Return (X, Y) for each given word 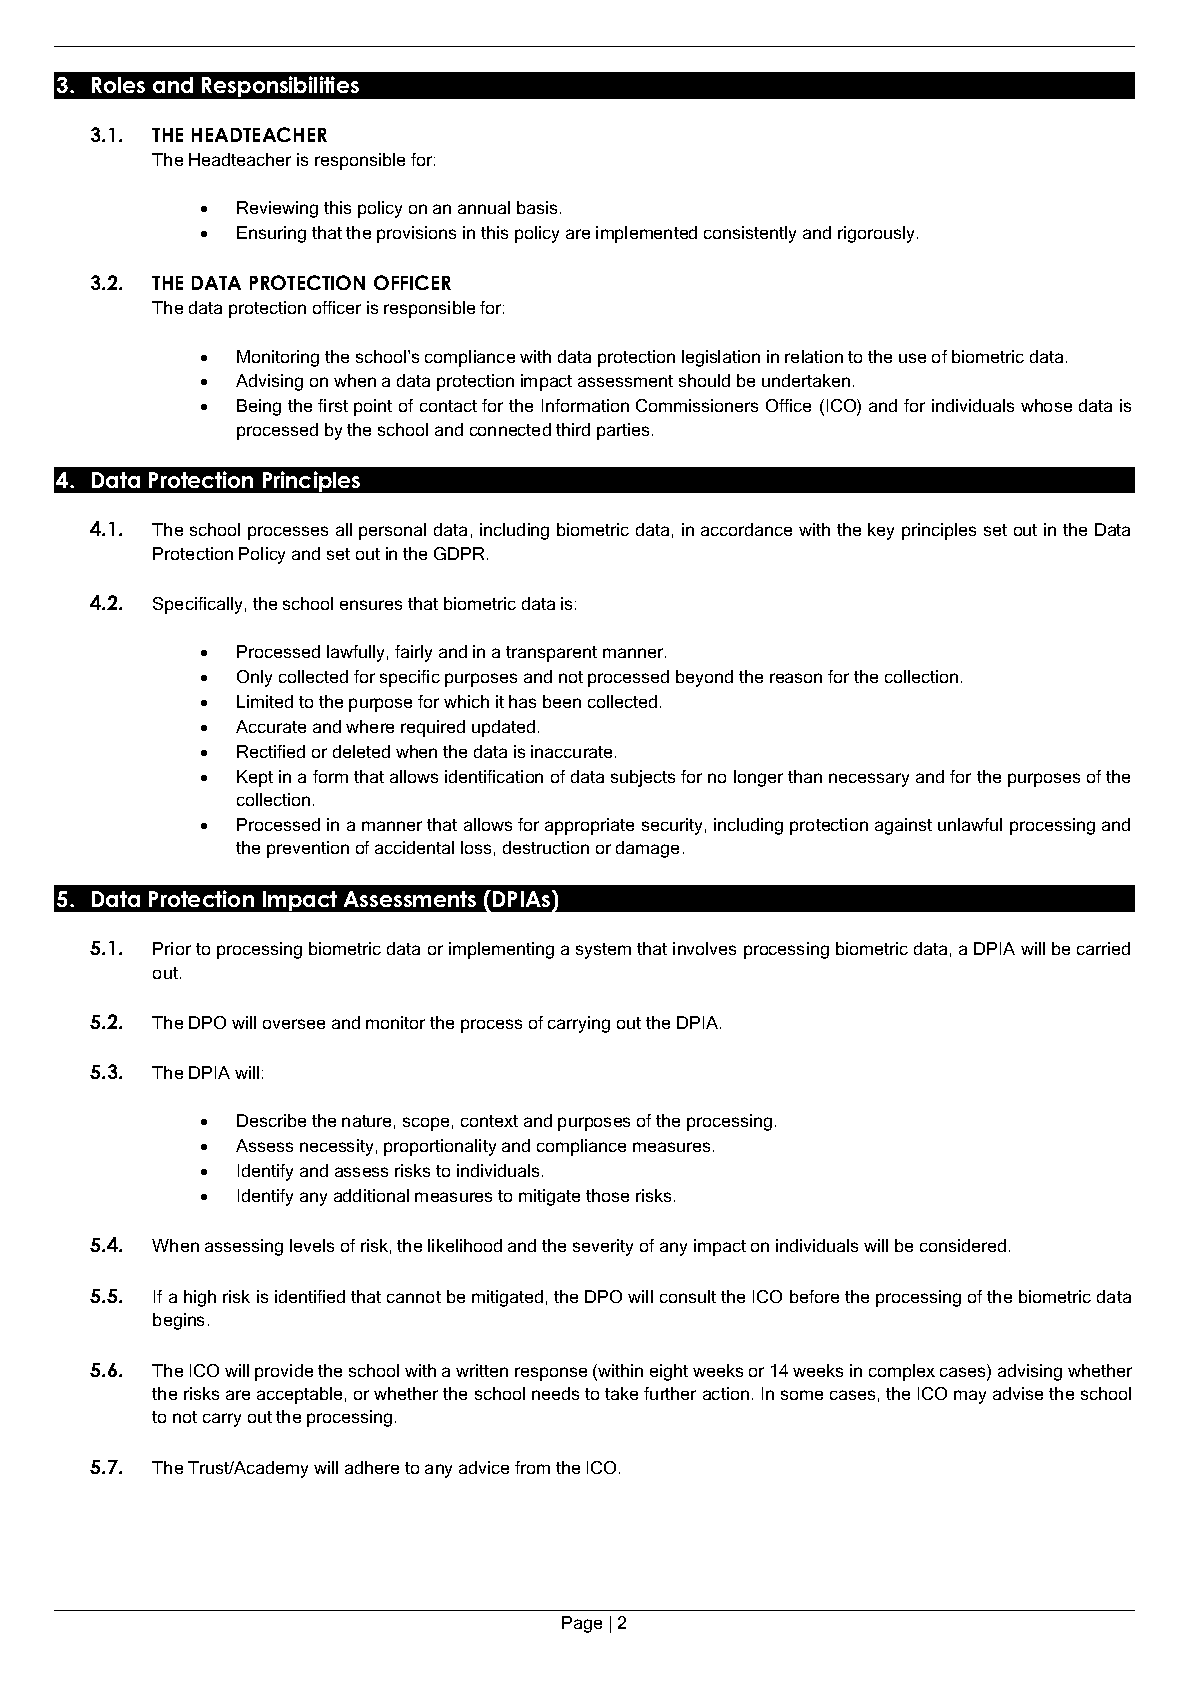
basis (537, 207)
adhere (372, 1467)
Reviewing (277, 209)
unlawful (970, 824)
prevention (308, 849)
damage (647, 849)
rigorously (878, 234)
